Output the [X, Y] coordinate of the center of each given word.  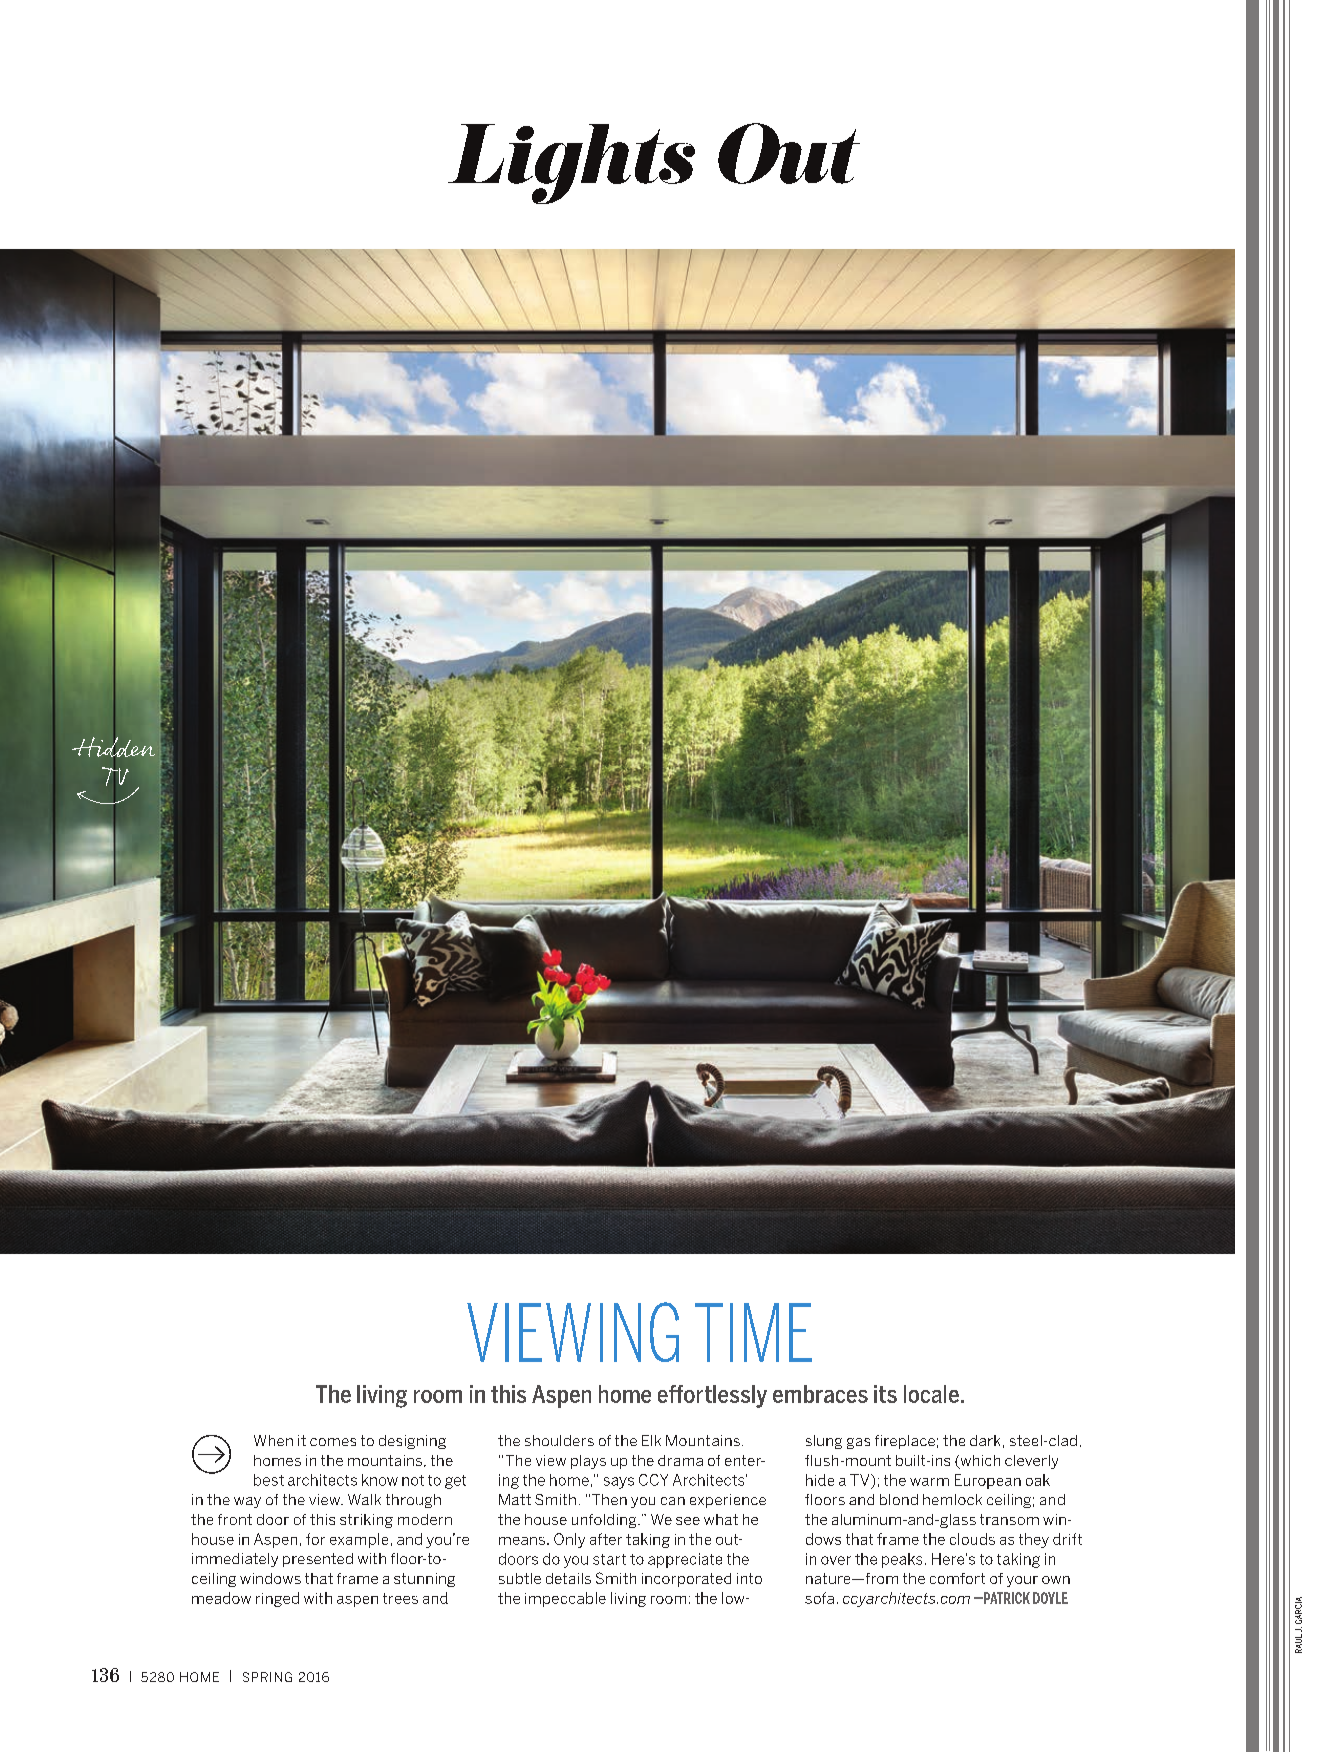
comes [333, 1442]
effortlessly [712, 1396]
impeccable [565, 1599]
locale [931, 1394]
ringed [277, 1599]
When [273, 1440]
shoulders [559, 1440]
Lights [571, 164]
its [885, 1394]
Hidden [113, 747]
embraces [820, 1394]
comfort [957, 1578]
